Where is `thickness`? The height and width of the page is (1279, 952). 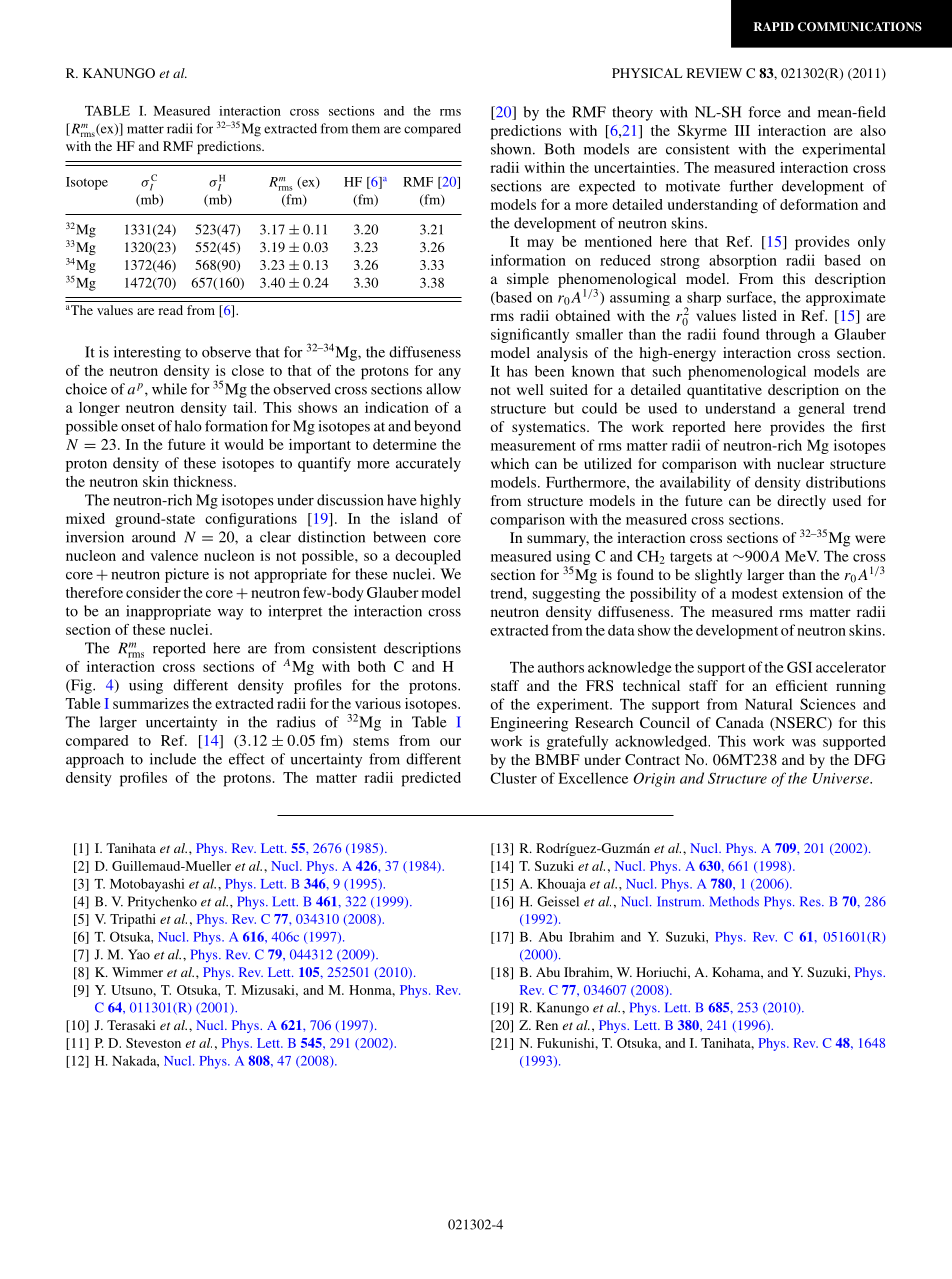 thickness is located at coordinates (204, 481).
